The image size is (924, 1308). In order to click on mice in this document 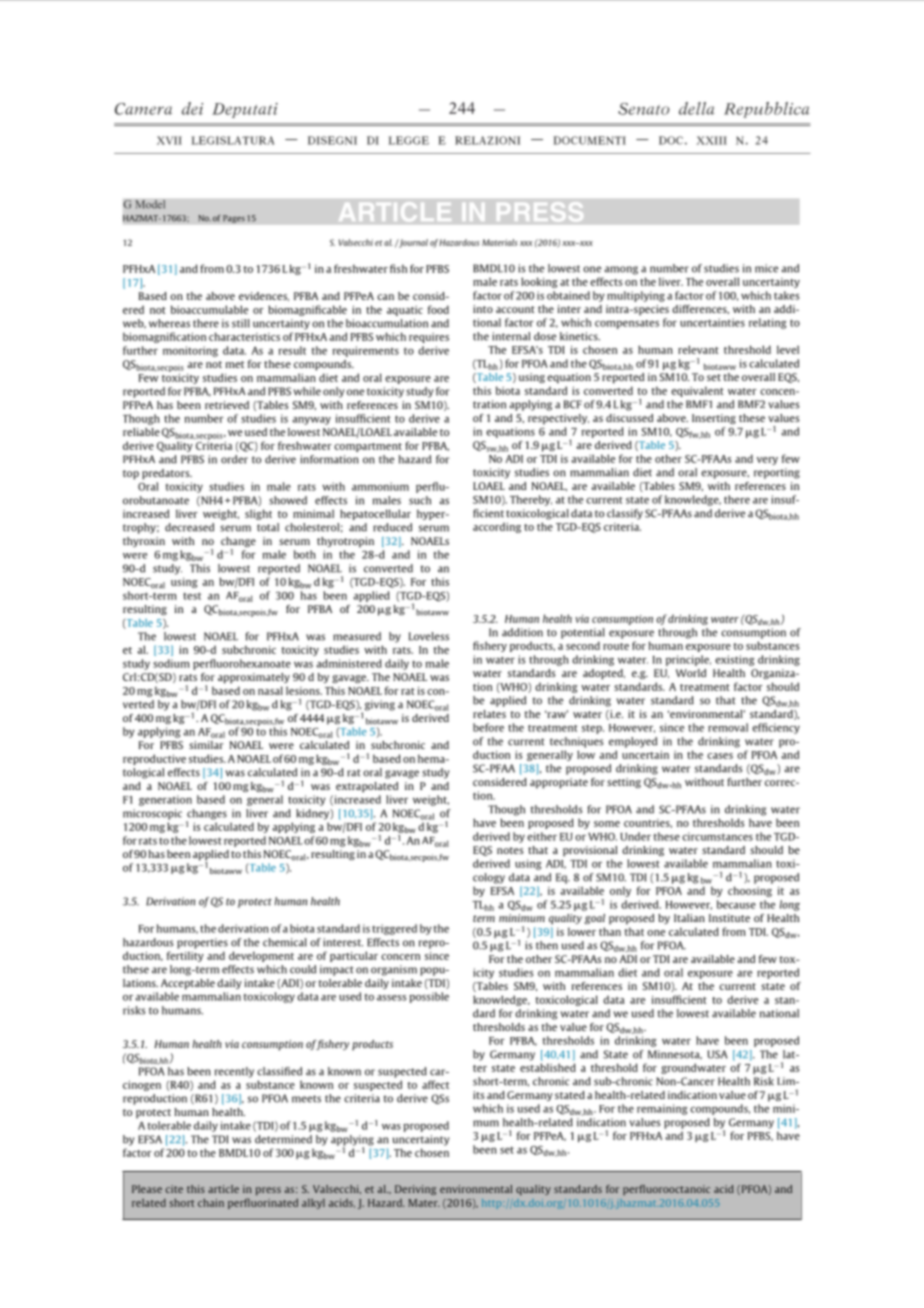, I will do `click(766, 268)`.
